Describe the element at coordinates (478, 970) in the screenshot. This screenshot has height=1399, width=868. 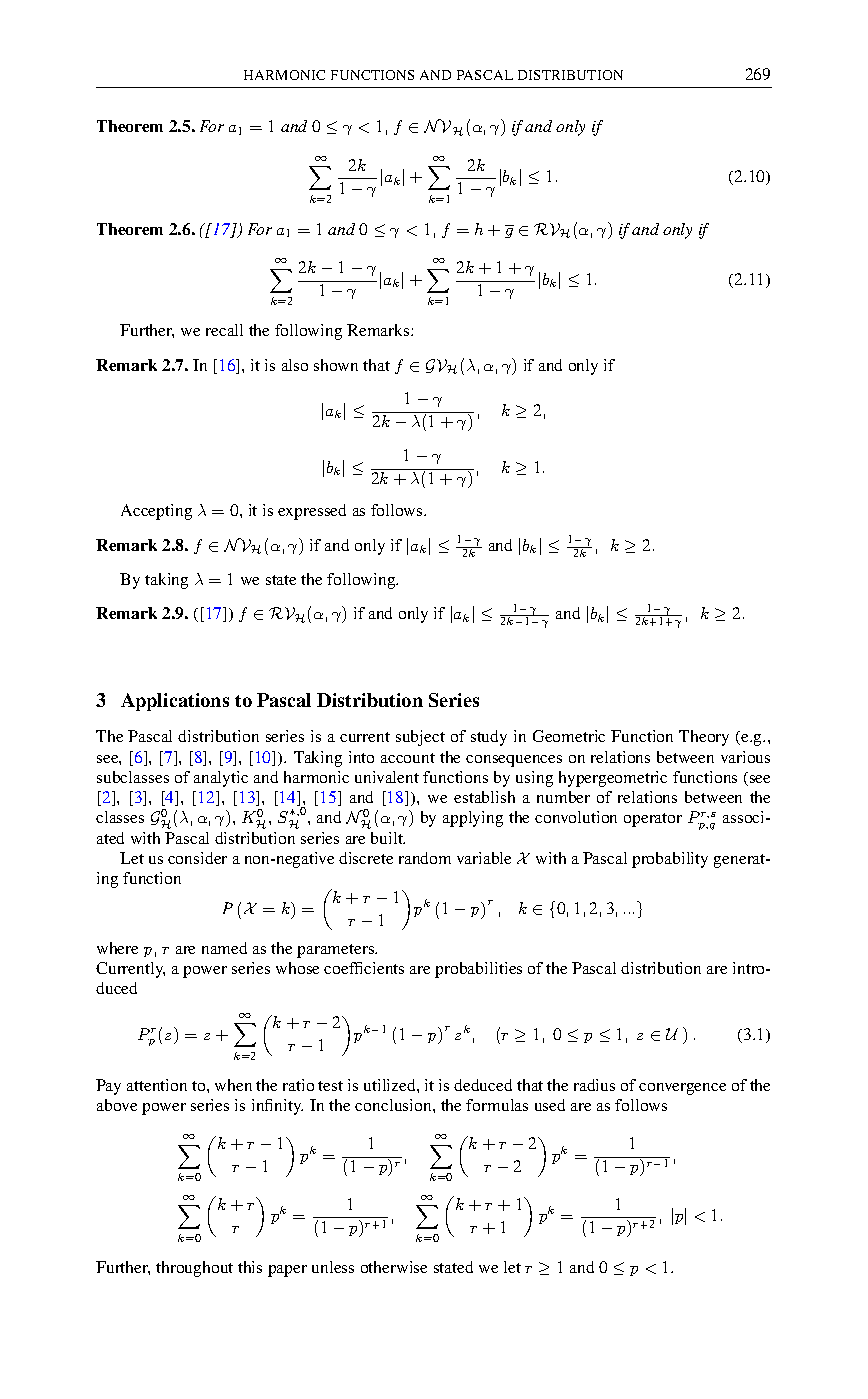
I see `probabilities` at that location.
